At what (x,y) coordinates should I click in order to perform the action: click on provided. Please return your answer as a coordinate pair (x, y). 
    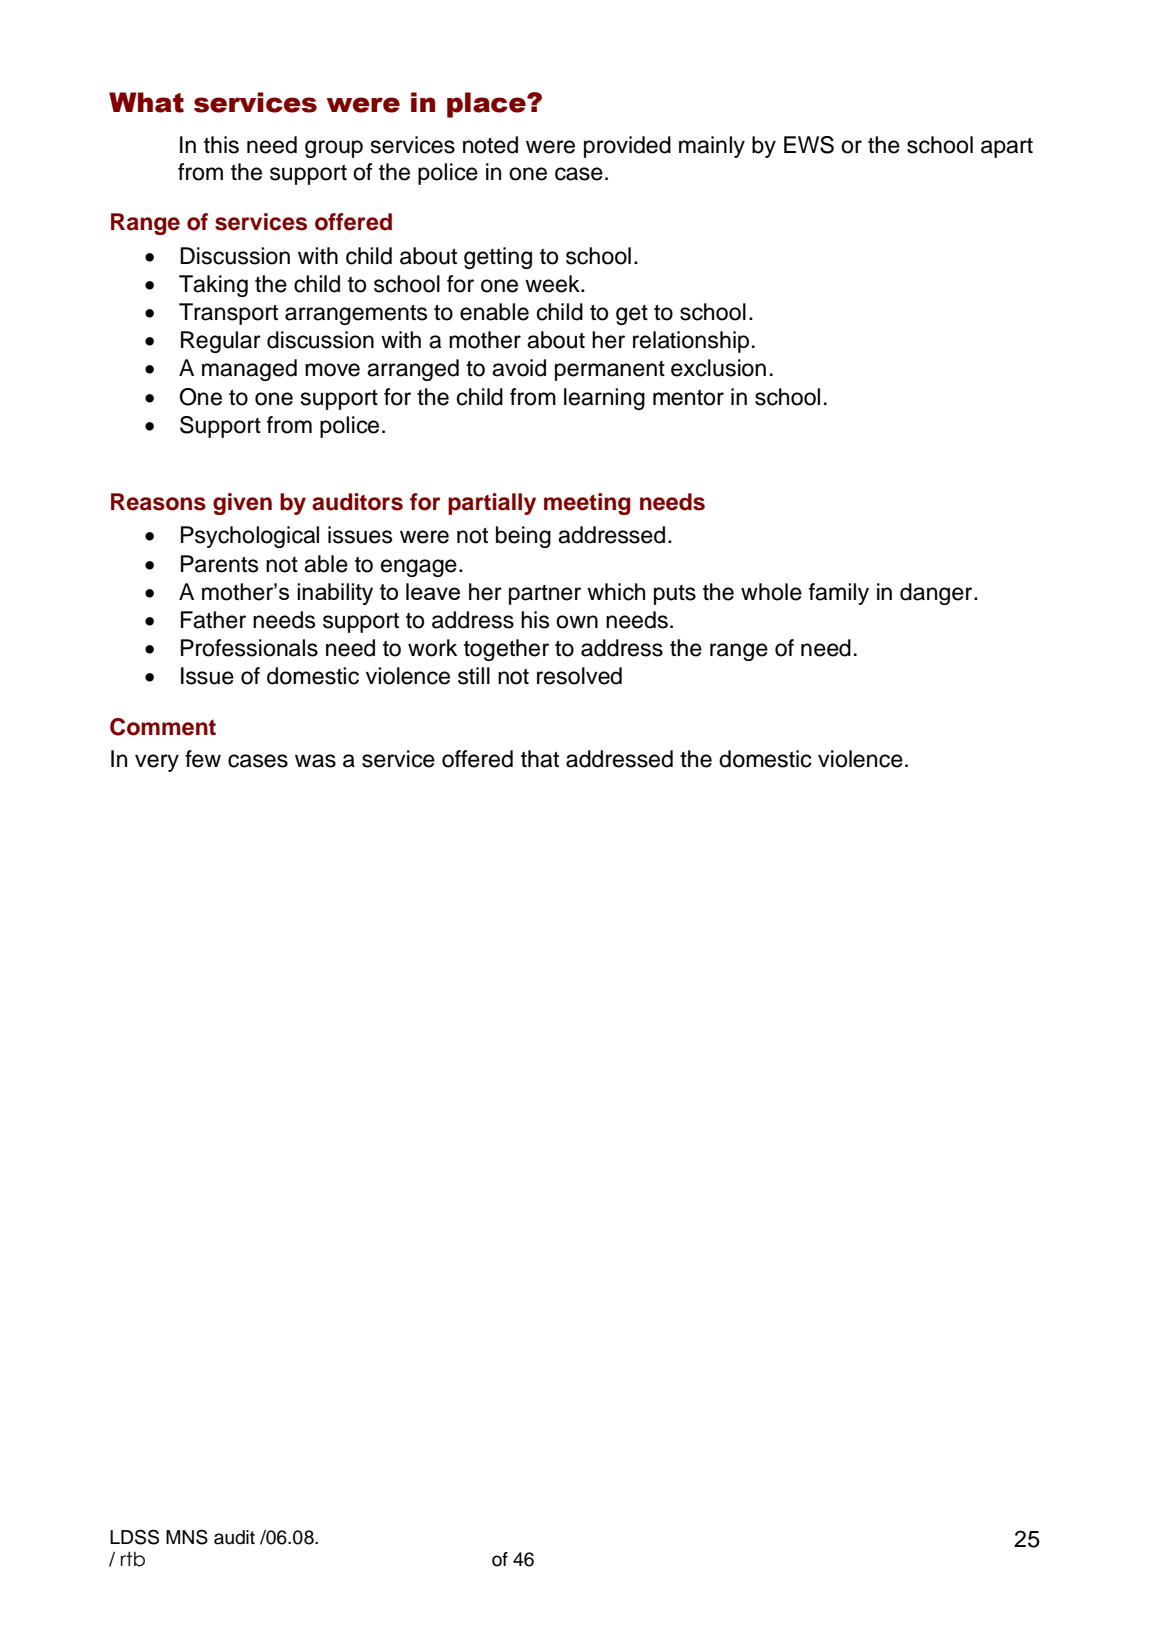
    Looking at the image, I should click on (627, 147).
